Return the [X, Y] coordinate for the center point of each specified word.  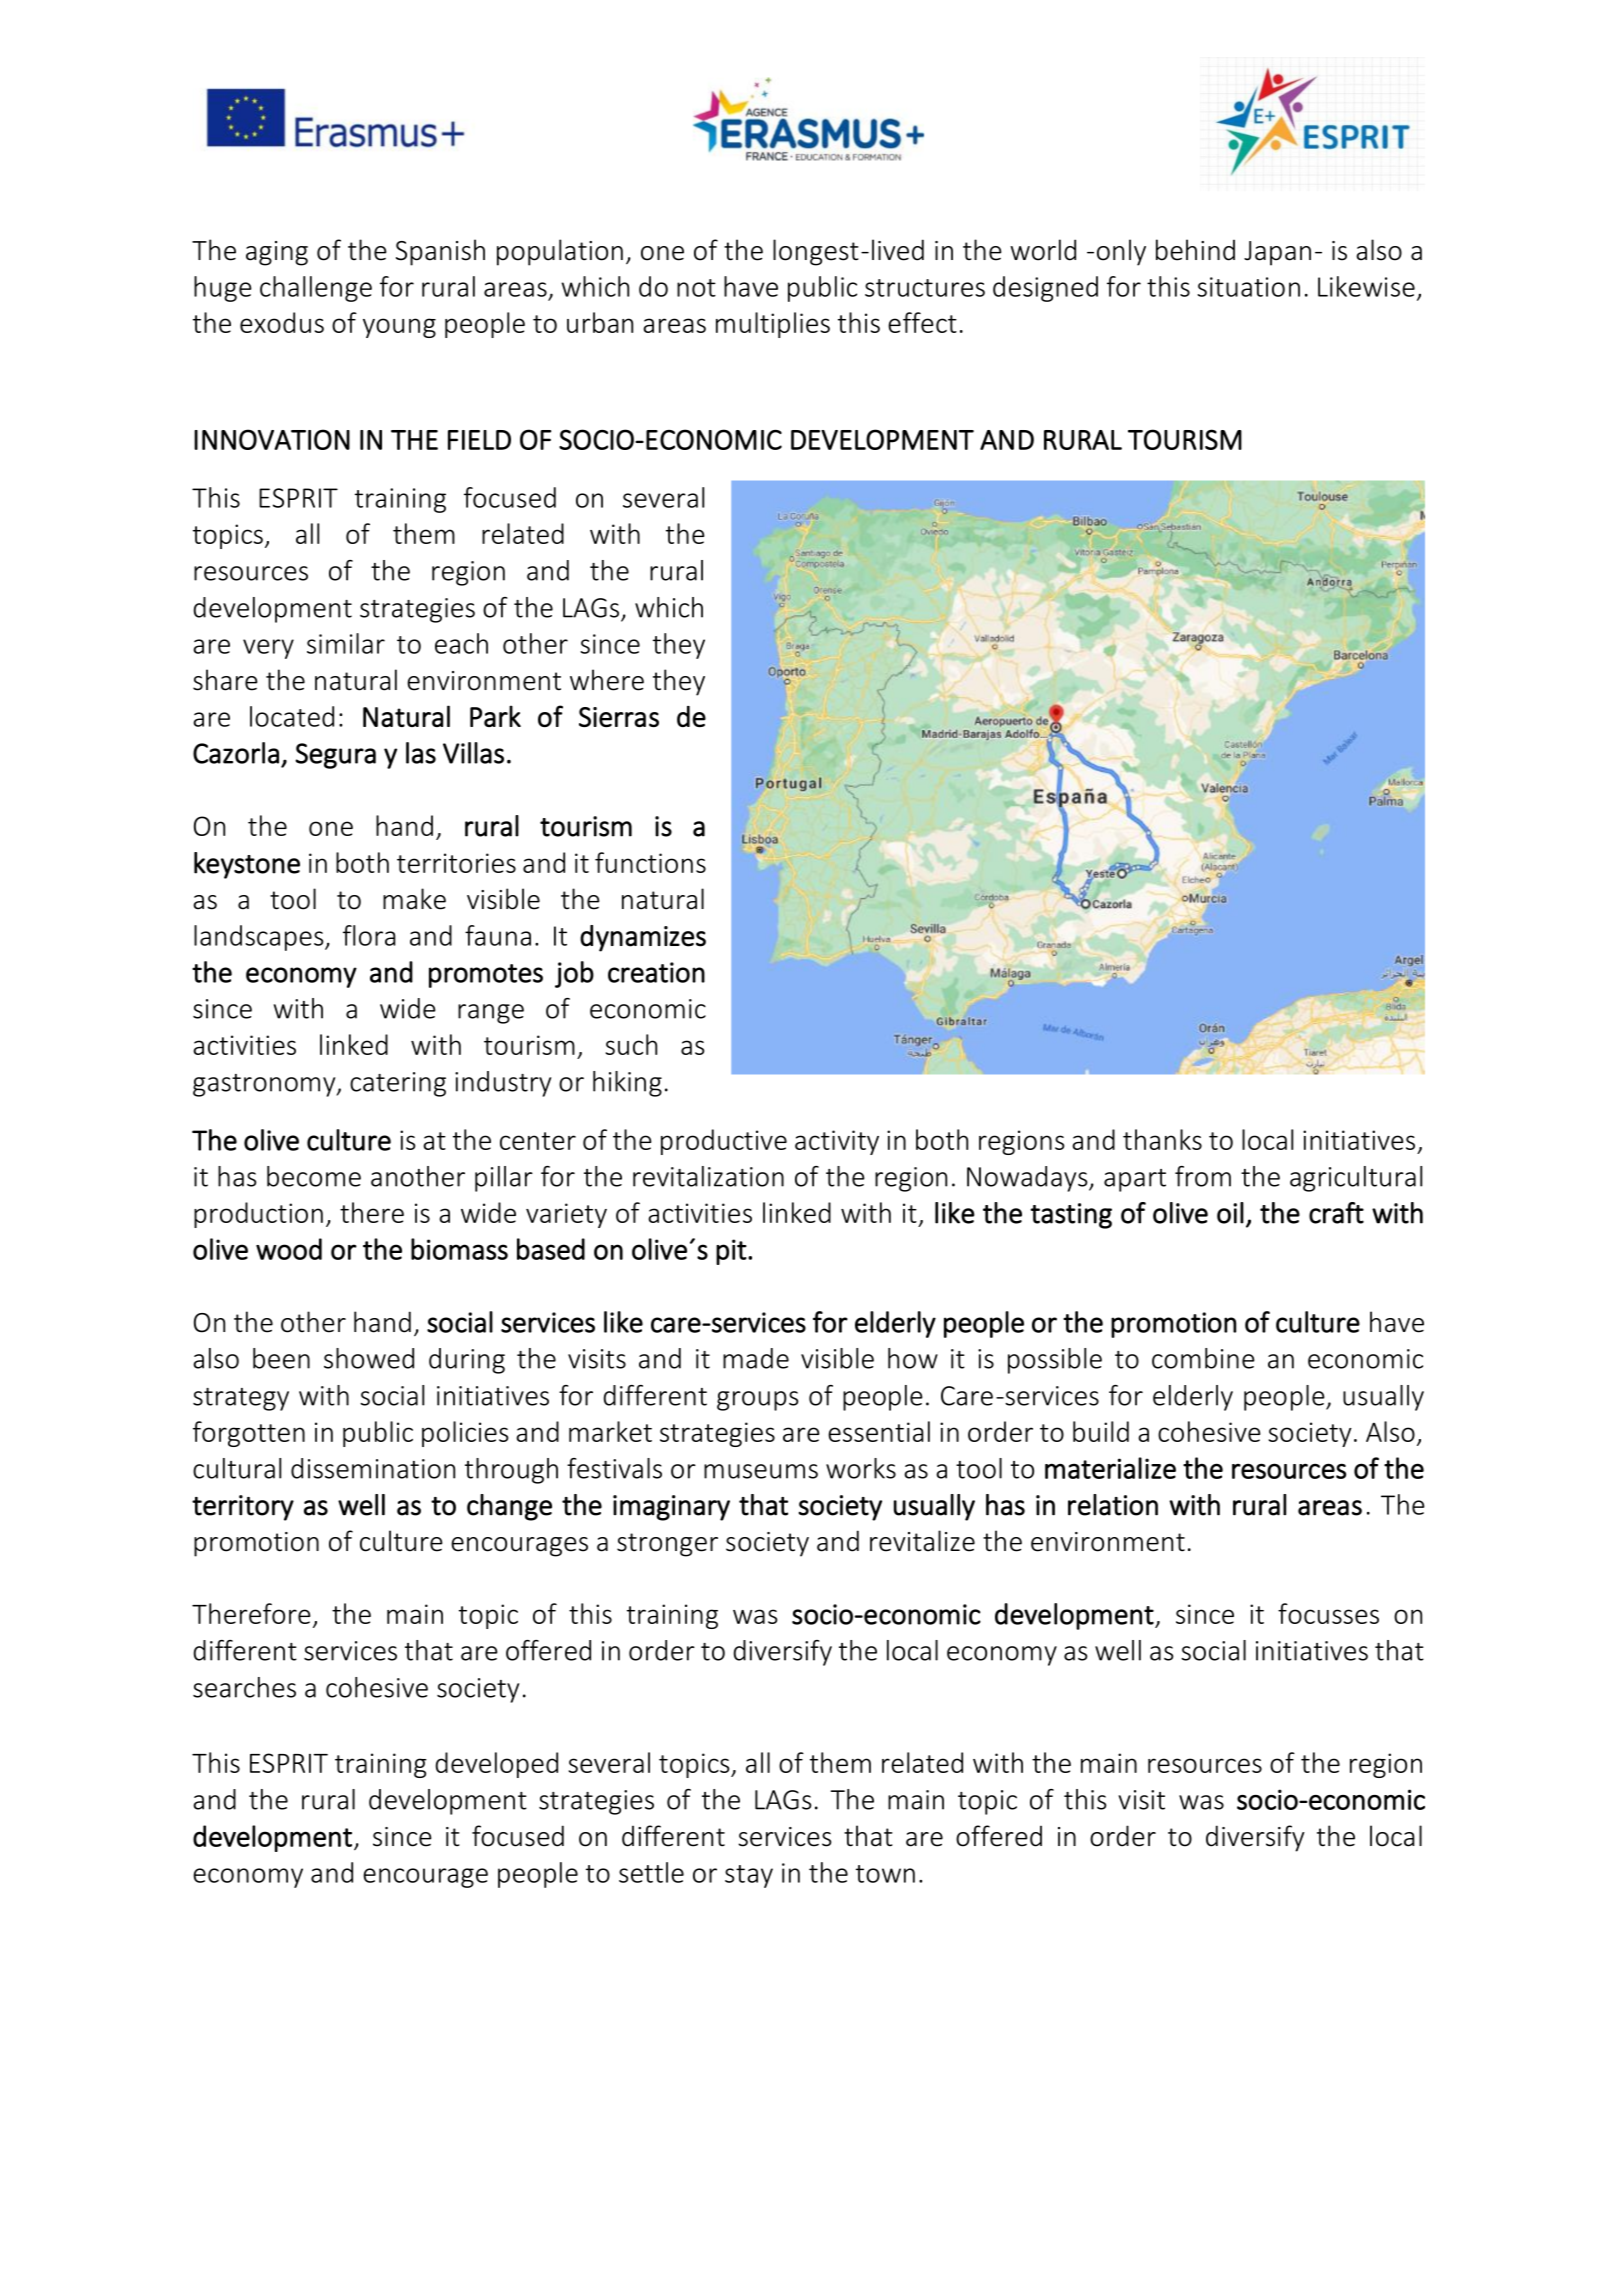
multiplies [773, 325]
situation [1248, 287]
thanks [1162, 1139]
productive [724, 1142]
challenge [316, 289]
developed [497, 1765]
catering [398, 1084]
